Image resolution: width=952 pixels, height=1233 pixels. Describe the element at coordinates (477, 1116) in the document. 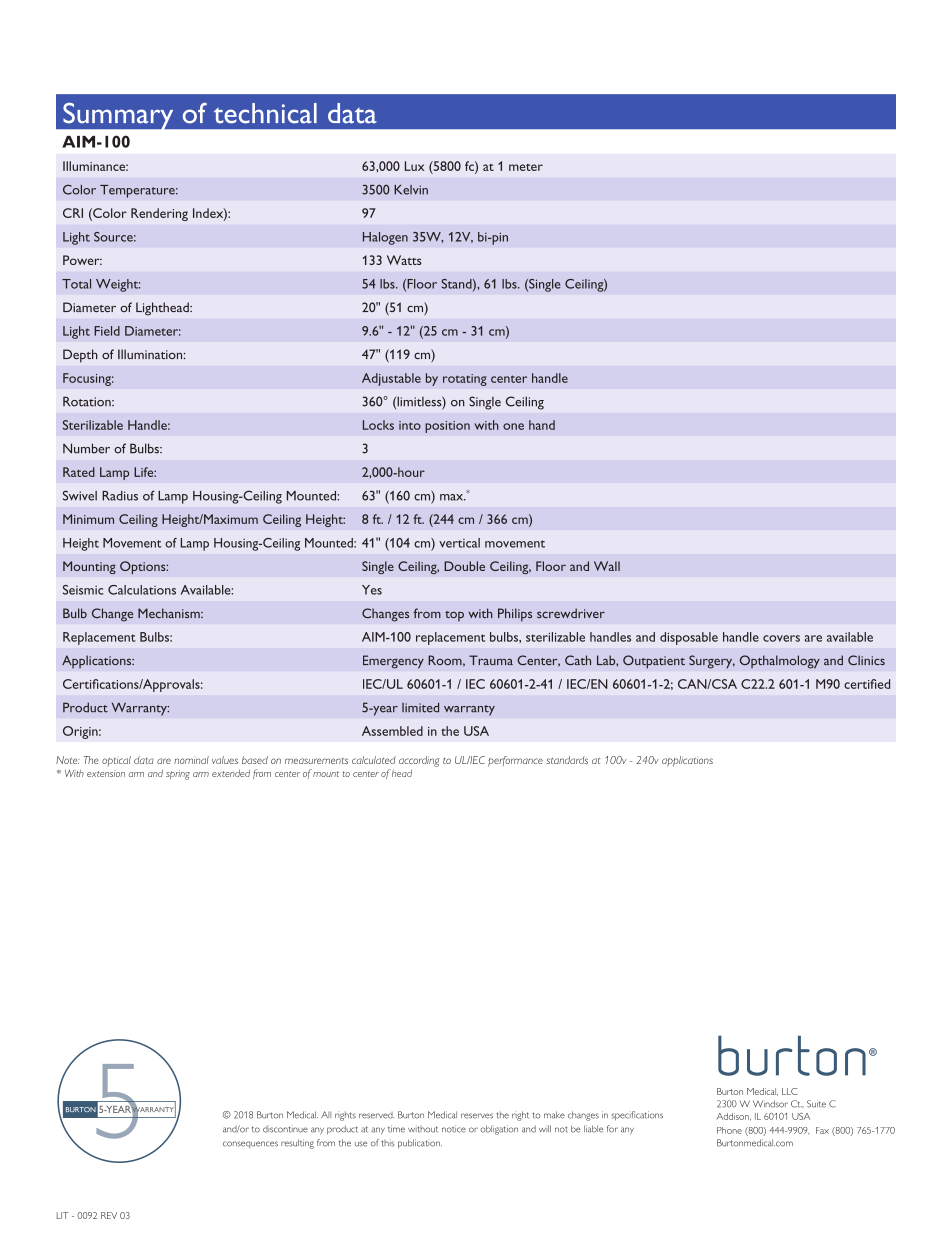

I see `reserves` at that location.
